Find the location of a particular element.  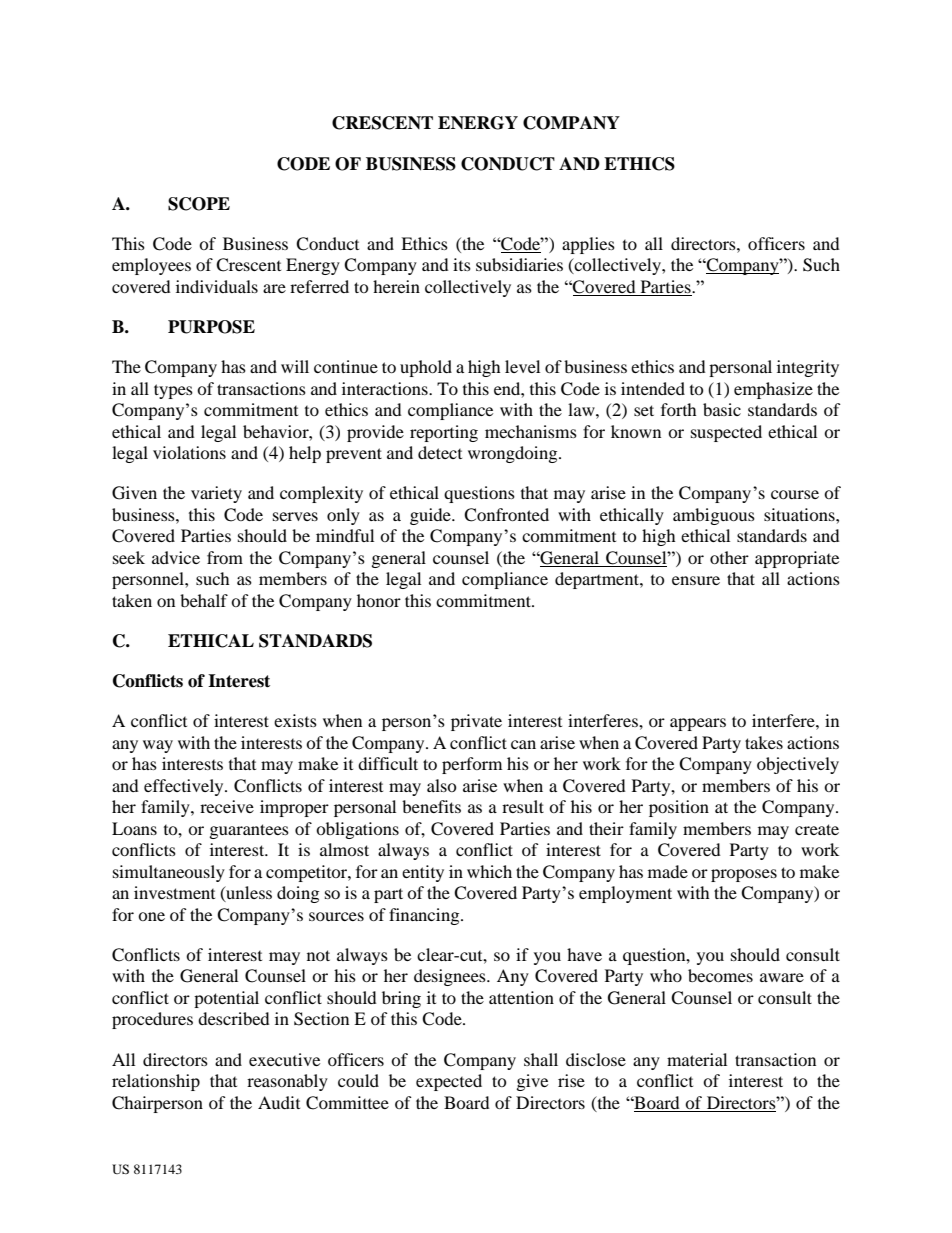

subsidiaries is located at coordinates (519, 264).
